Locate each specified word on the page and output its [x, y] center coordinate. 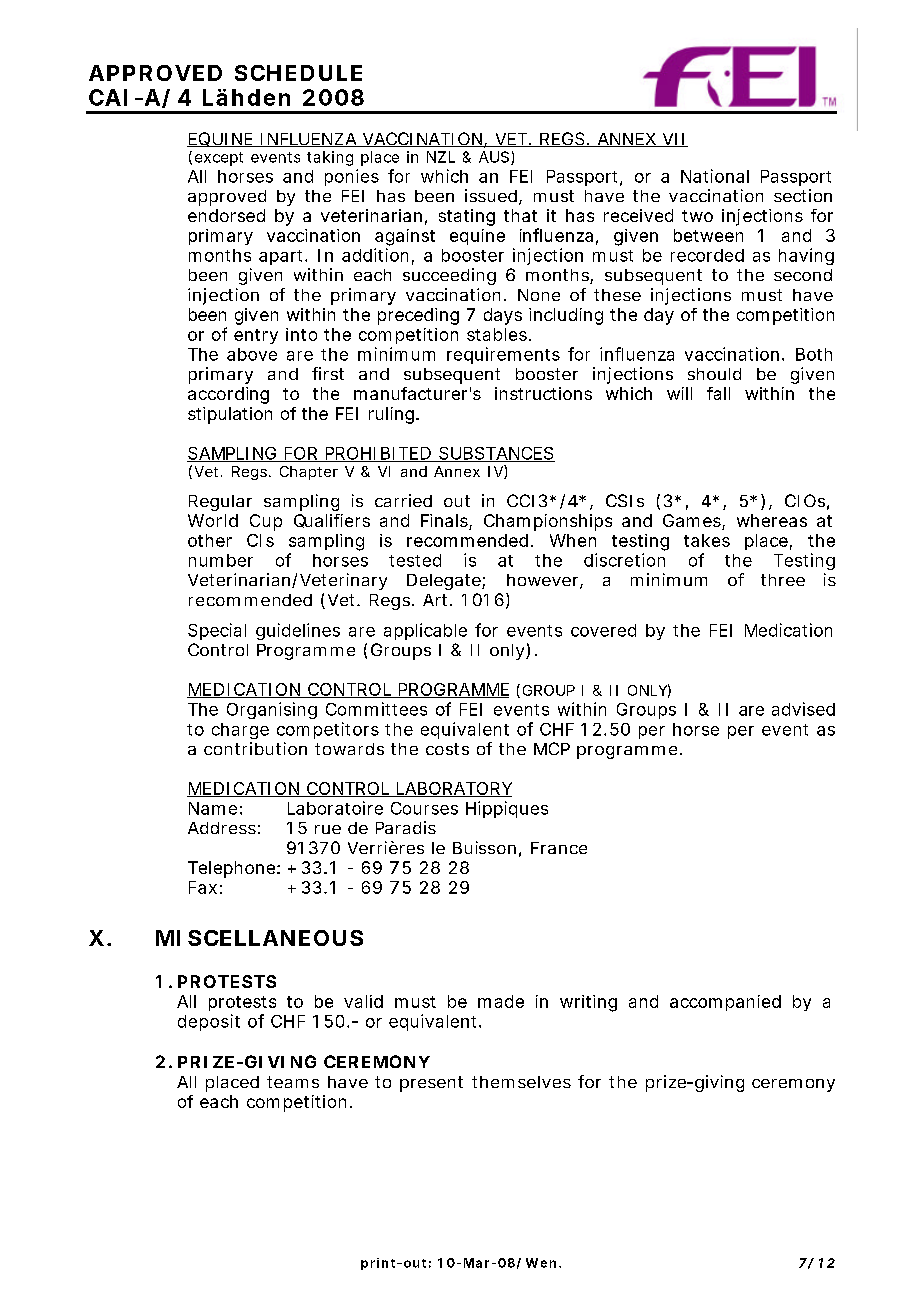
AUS [494, 157]
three [783, 580]
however [544, 581]
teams [293, 1082]
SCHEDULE [298, 73]
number [221, 560]
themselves [521, 1082]
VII [673, 140]
